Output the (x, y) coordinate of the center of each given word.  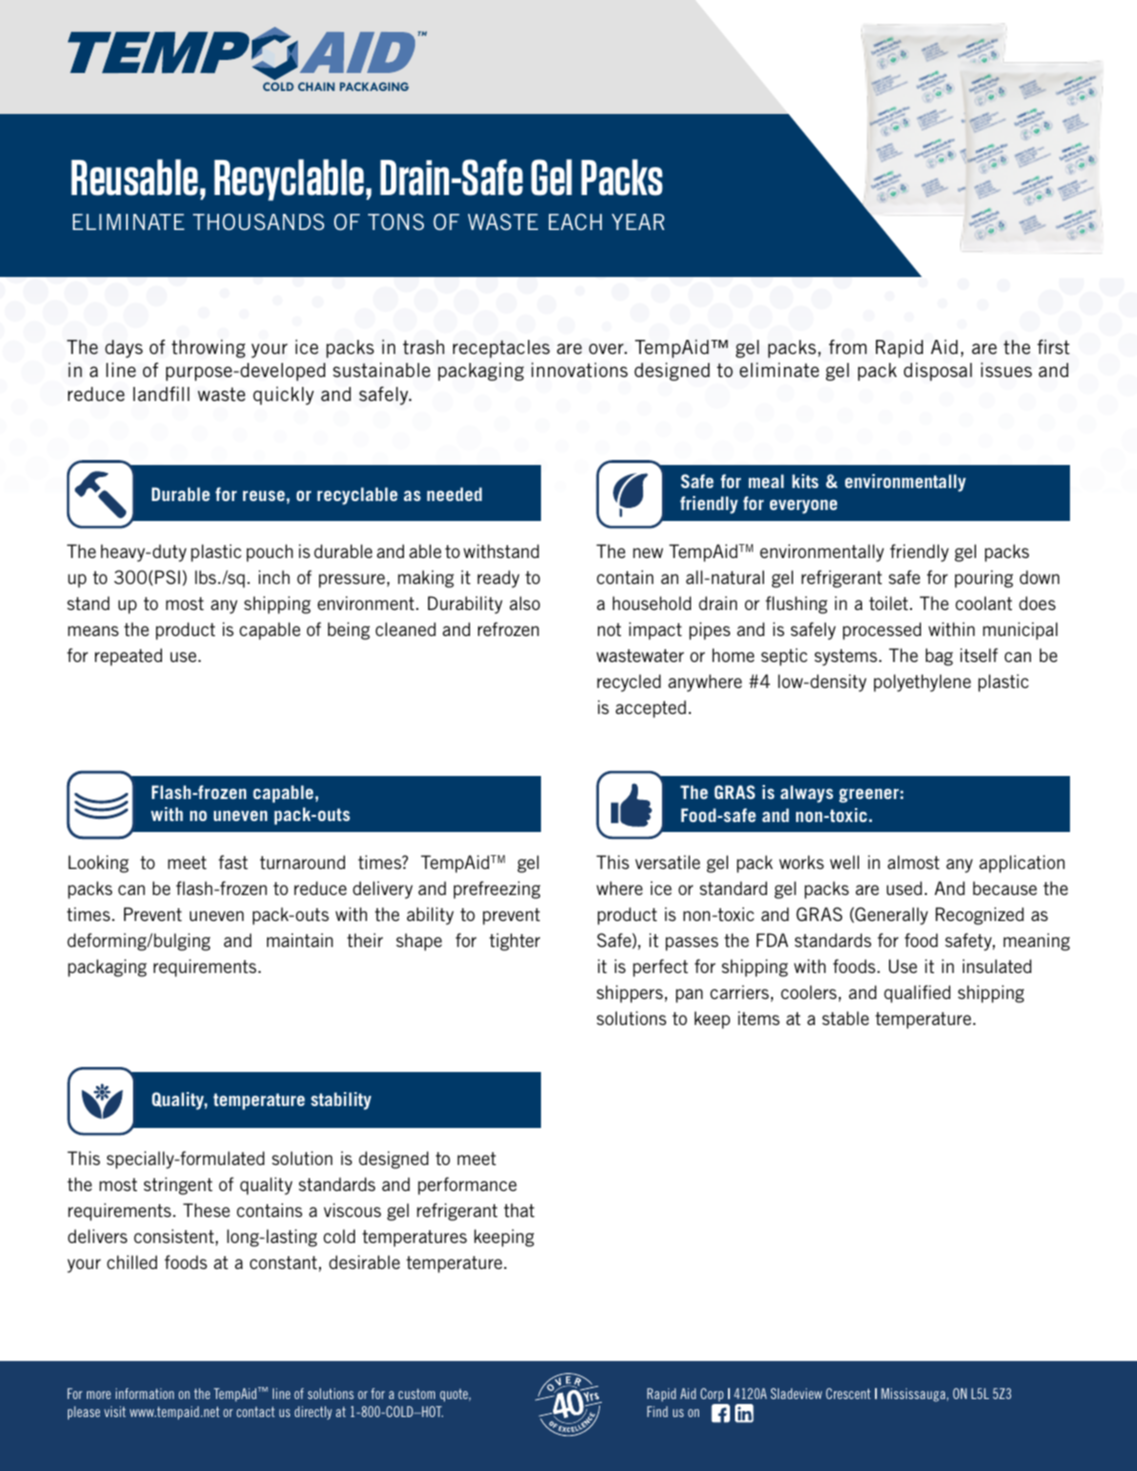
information (145, 1393)
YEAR (638, 222)
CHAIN (316, 86)
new (648, 553)
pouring (984, 579)
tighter (514, 942)
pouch (270, 553)
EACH (575, 221)
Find (657, 1411)
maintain (300, 940)
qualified (917, 994)
